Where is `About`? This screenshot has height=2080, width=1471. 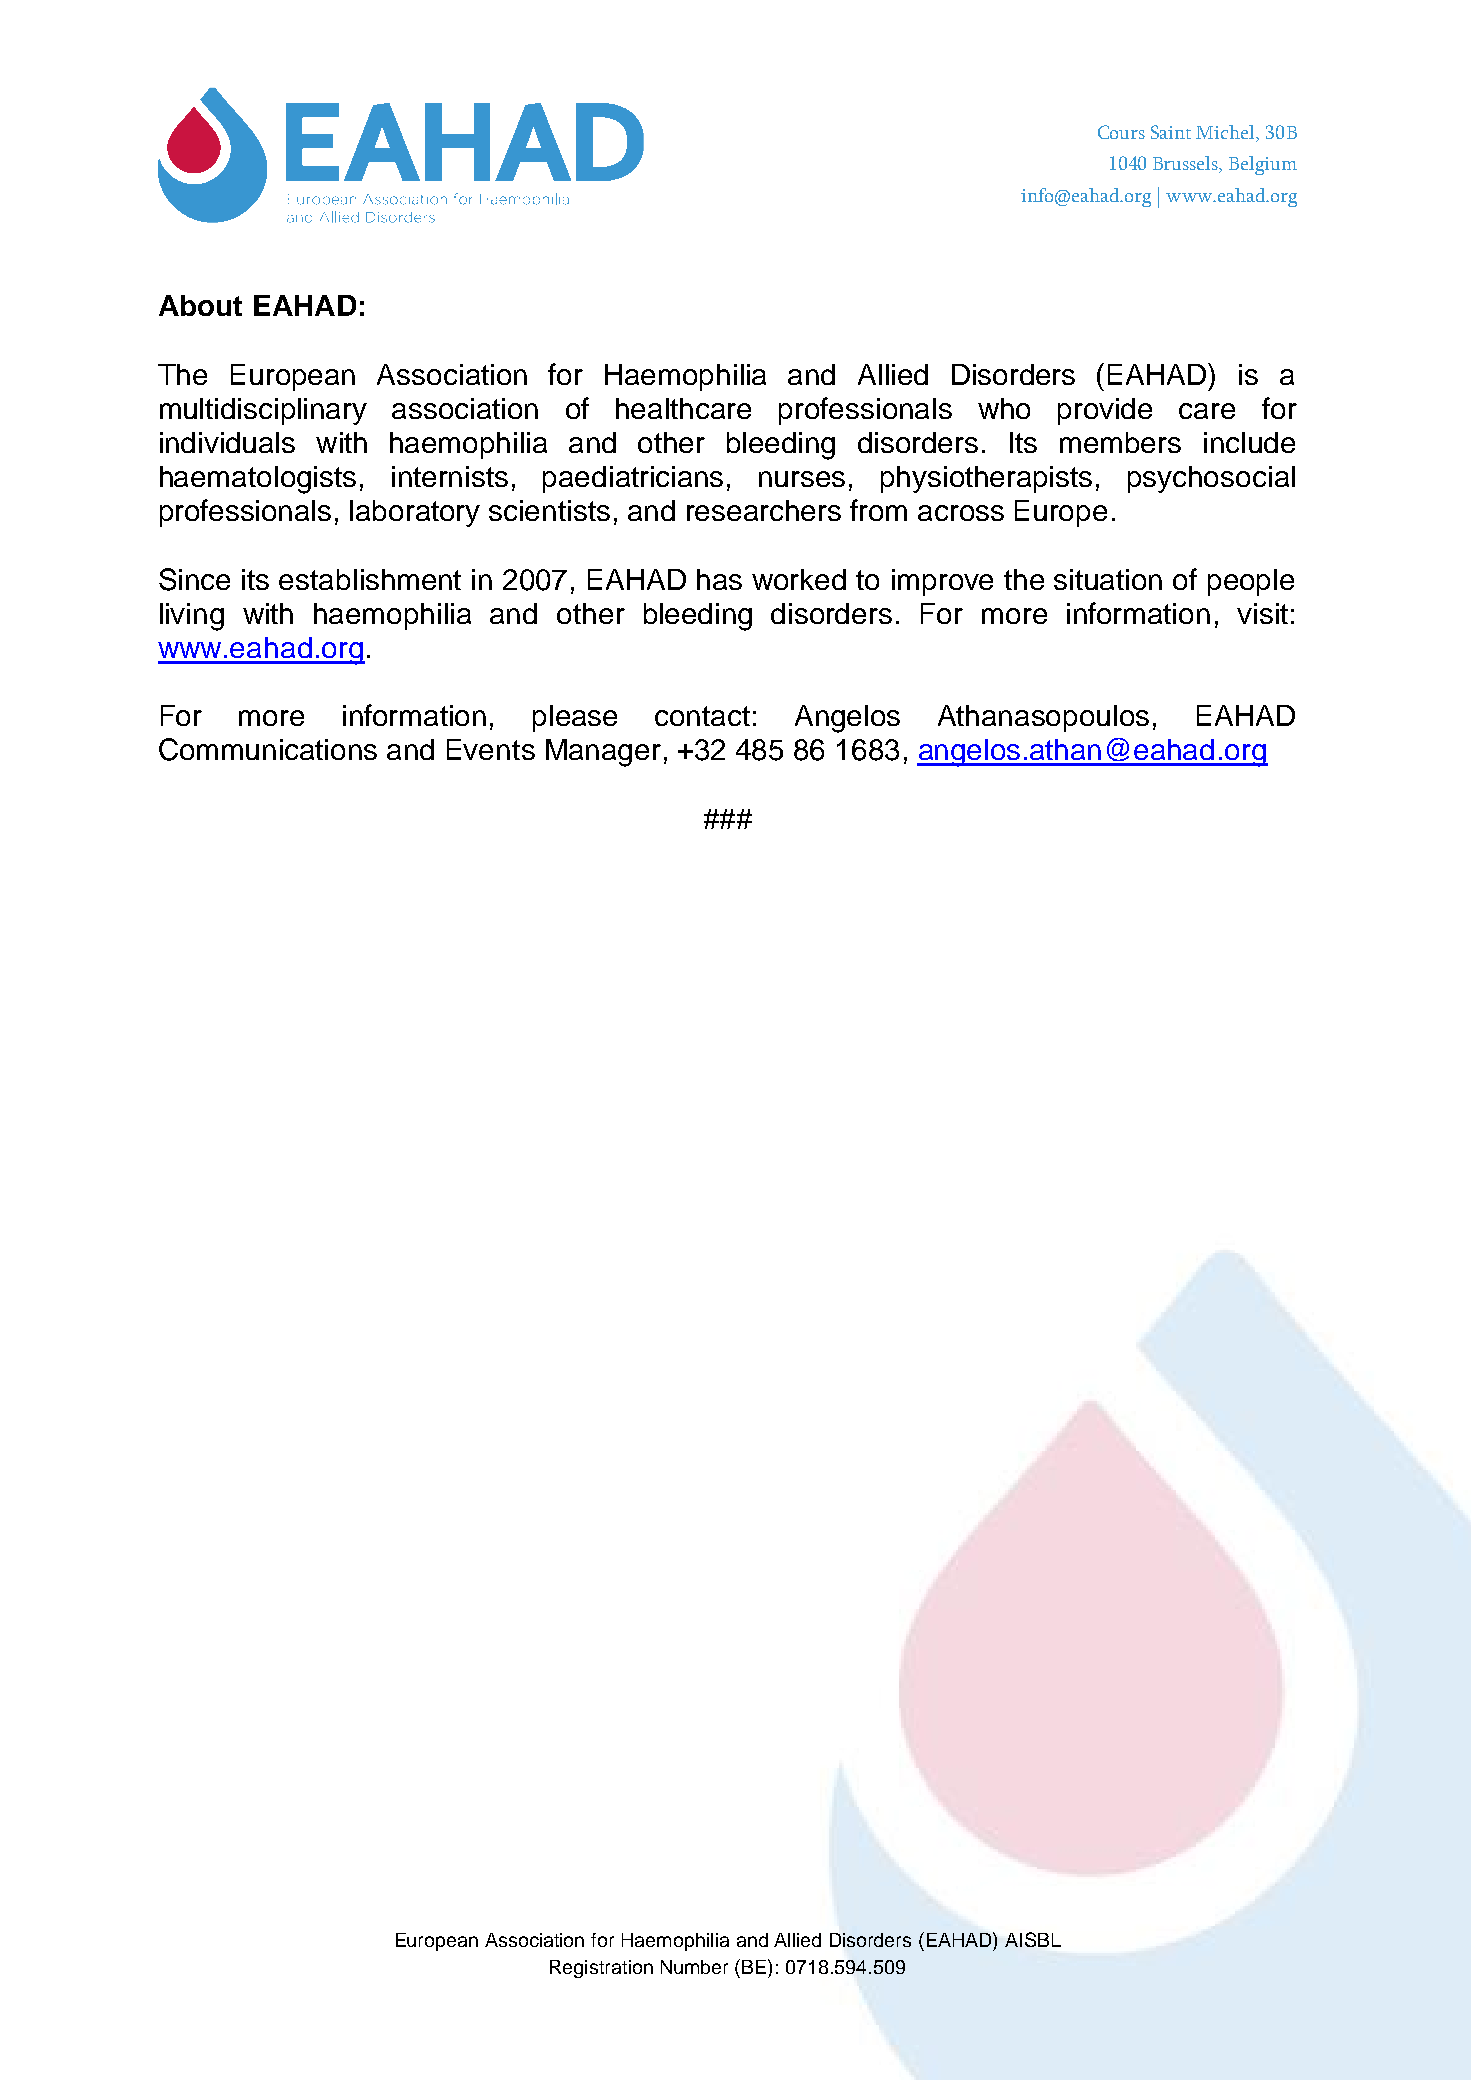 About is located at coordinates (200, 305).
